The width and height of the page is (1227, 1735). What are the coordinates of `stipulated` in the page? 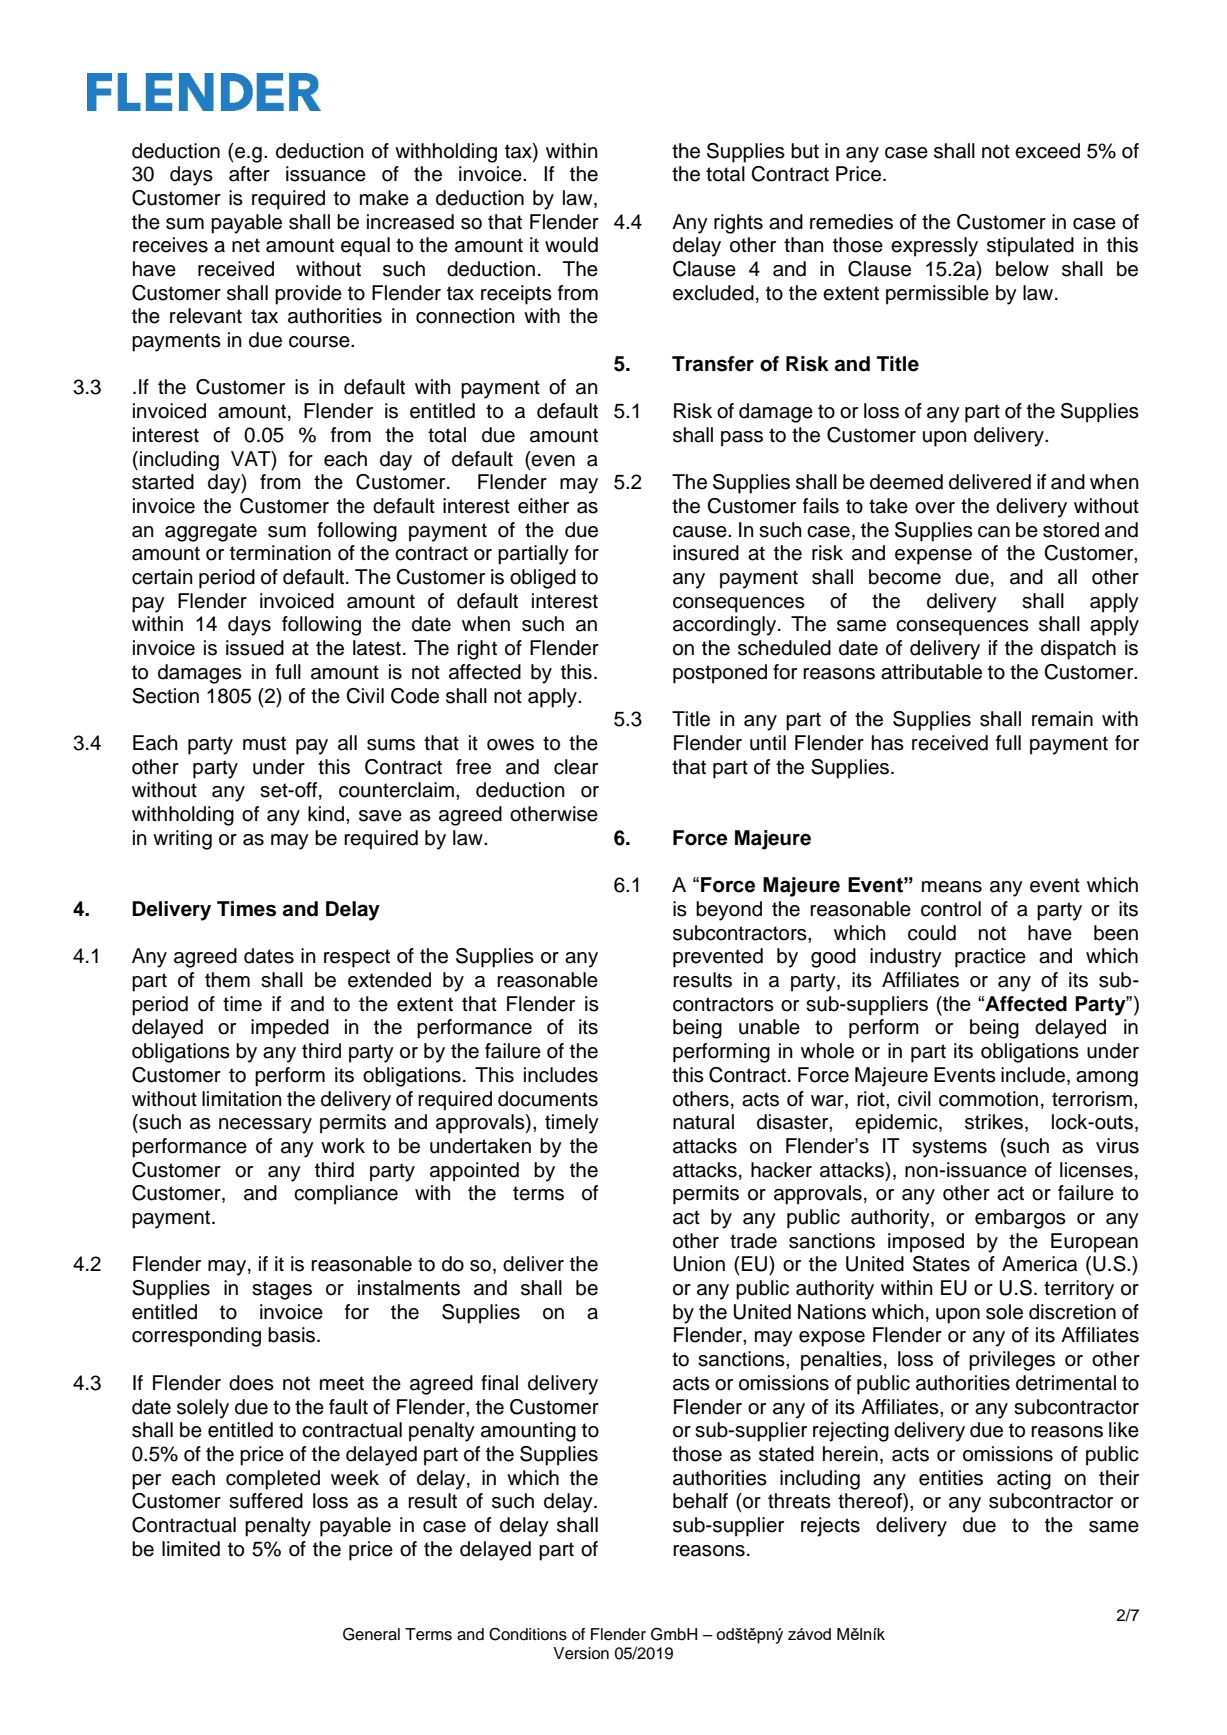 It's located at (1030, 247).
